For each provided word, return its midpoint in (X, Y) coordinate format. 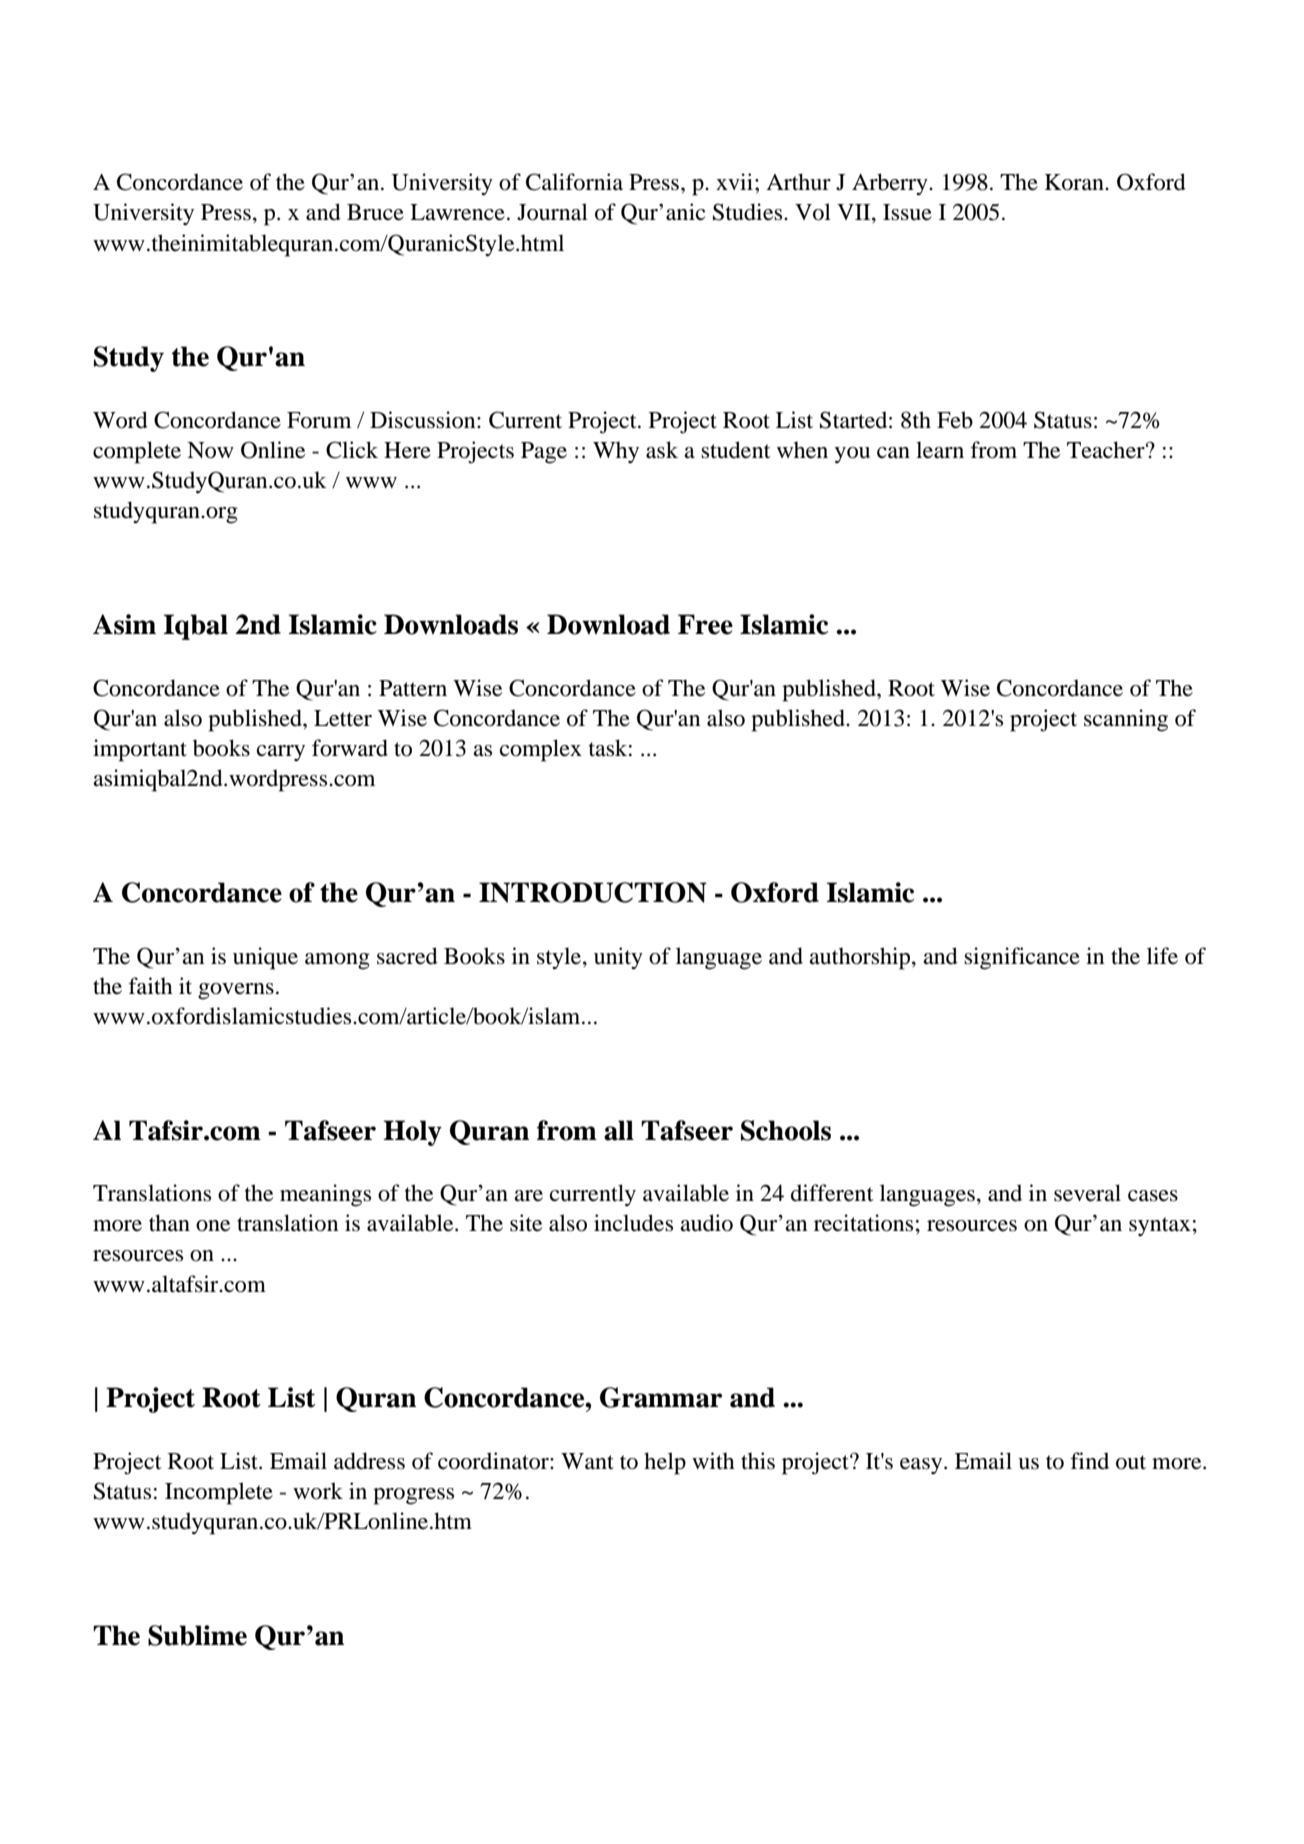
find (1089, 1461)
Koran (1075, 182)
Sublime (197, 1635)
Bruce (375, 212)
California (574, 182)
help (665, 1463)
